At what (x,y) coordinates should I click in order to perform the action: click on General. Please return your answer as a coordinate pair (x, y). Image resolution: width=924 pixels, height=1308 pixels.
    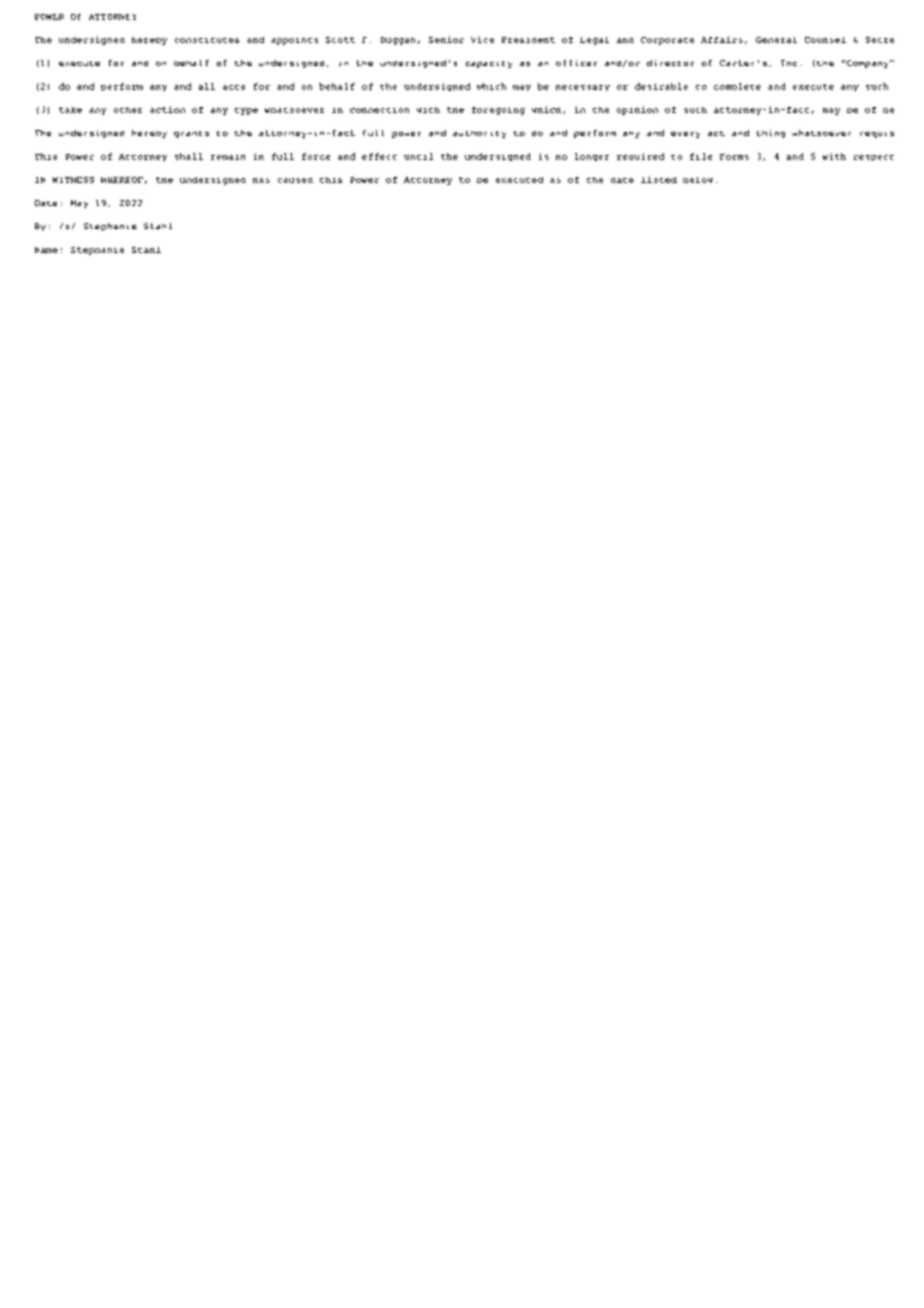
    Looking at the image, I should click on (776, 40).
